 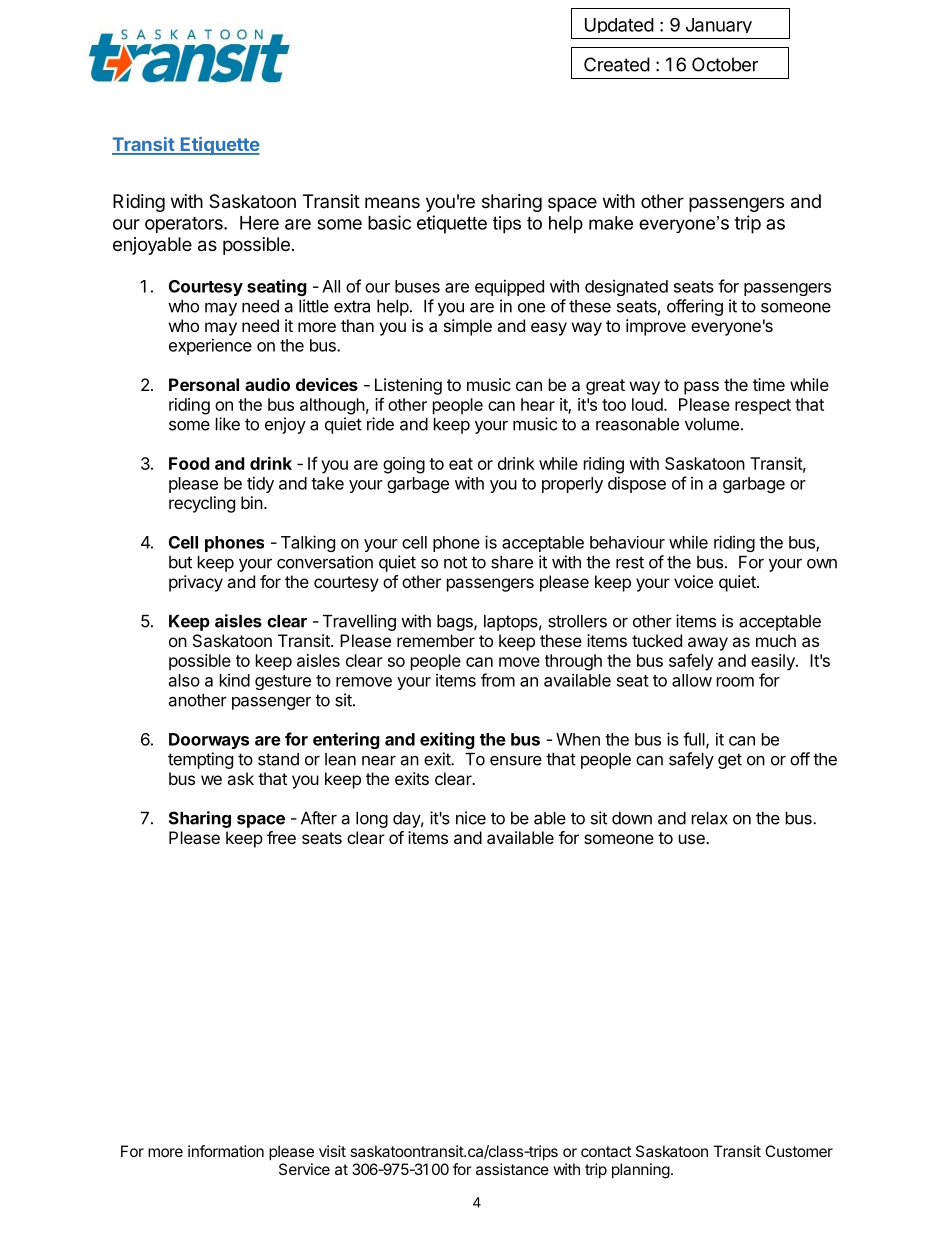 What do you see at coordinates (281, 837) in the screenshot?
I see `free` at bounding box center [281, 837].
